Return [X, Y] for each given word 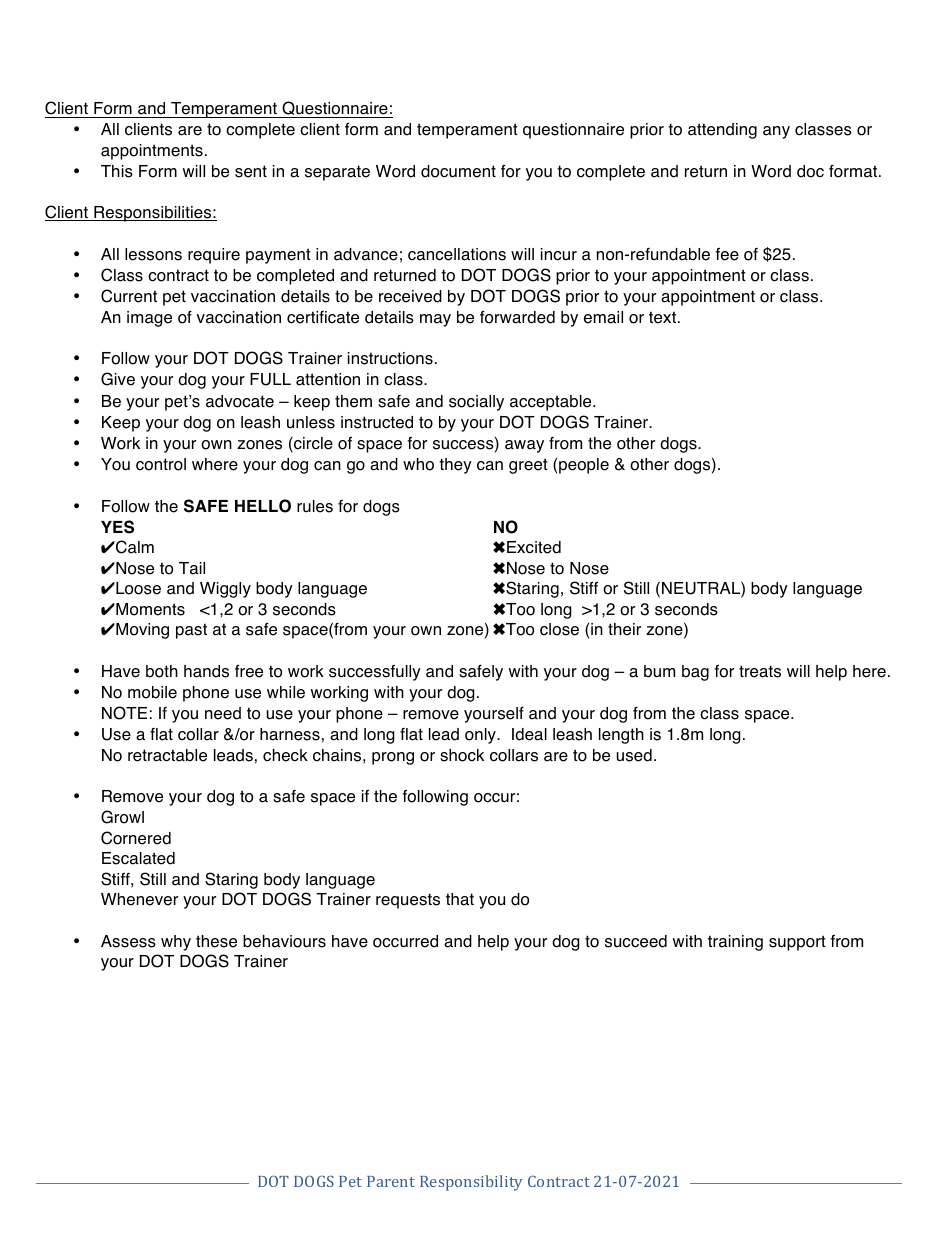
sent [251, 171]
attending [722, 131]
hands [206, 671]
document [458, 171]
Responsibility [471, 1183]
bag [695, 673]
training [735, 943]
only [481, 736]
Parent [391, 1181]
